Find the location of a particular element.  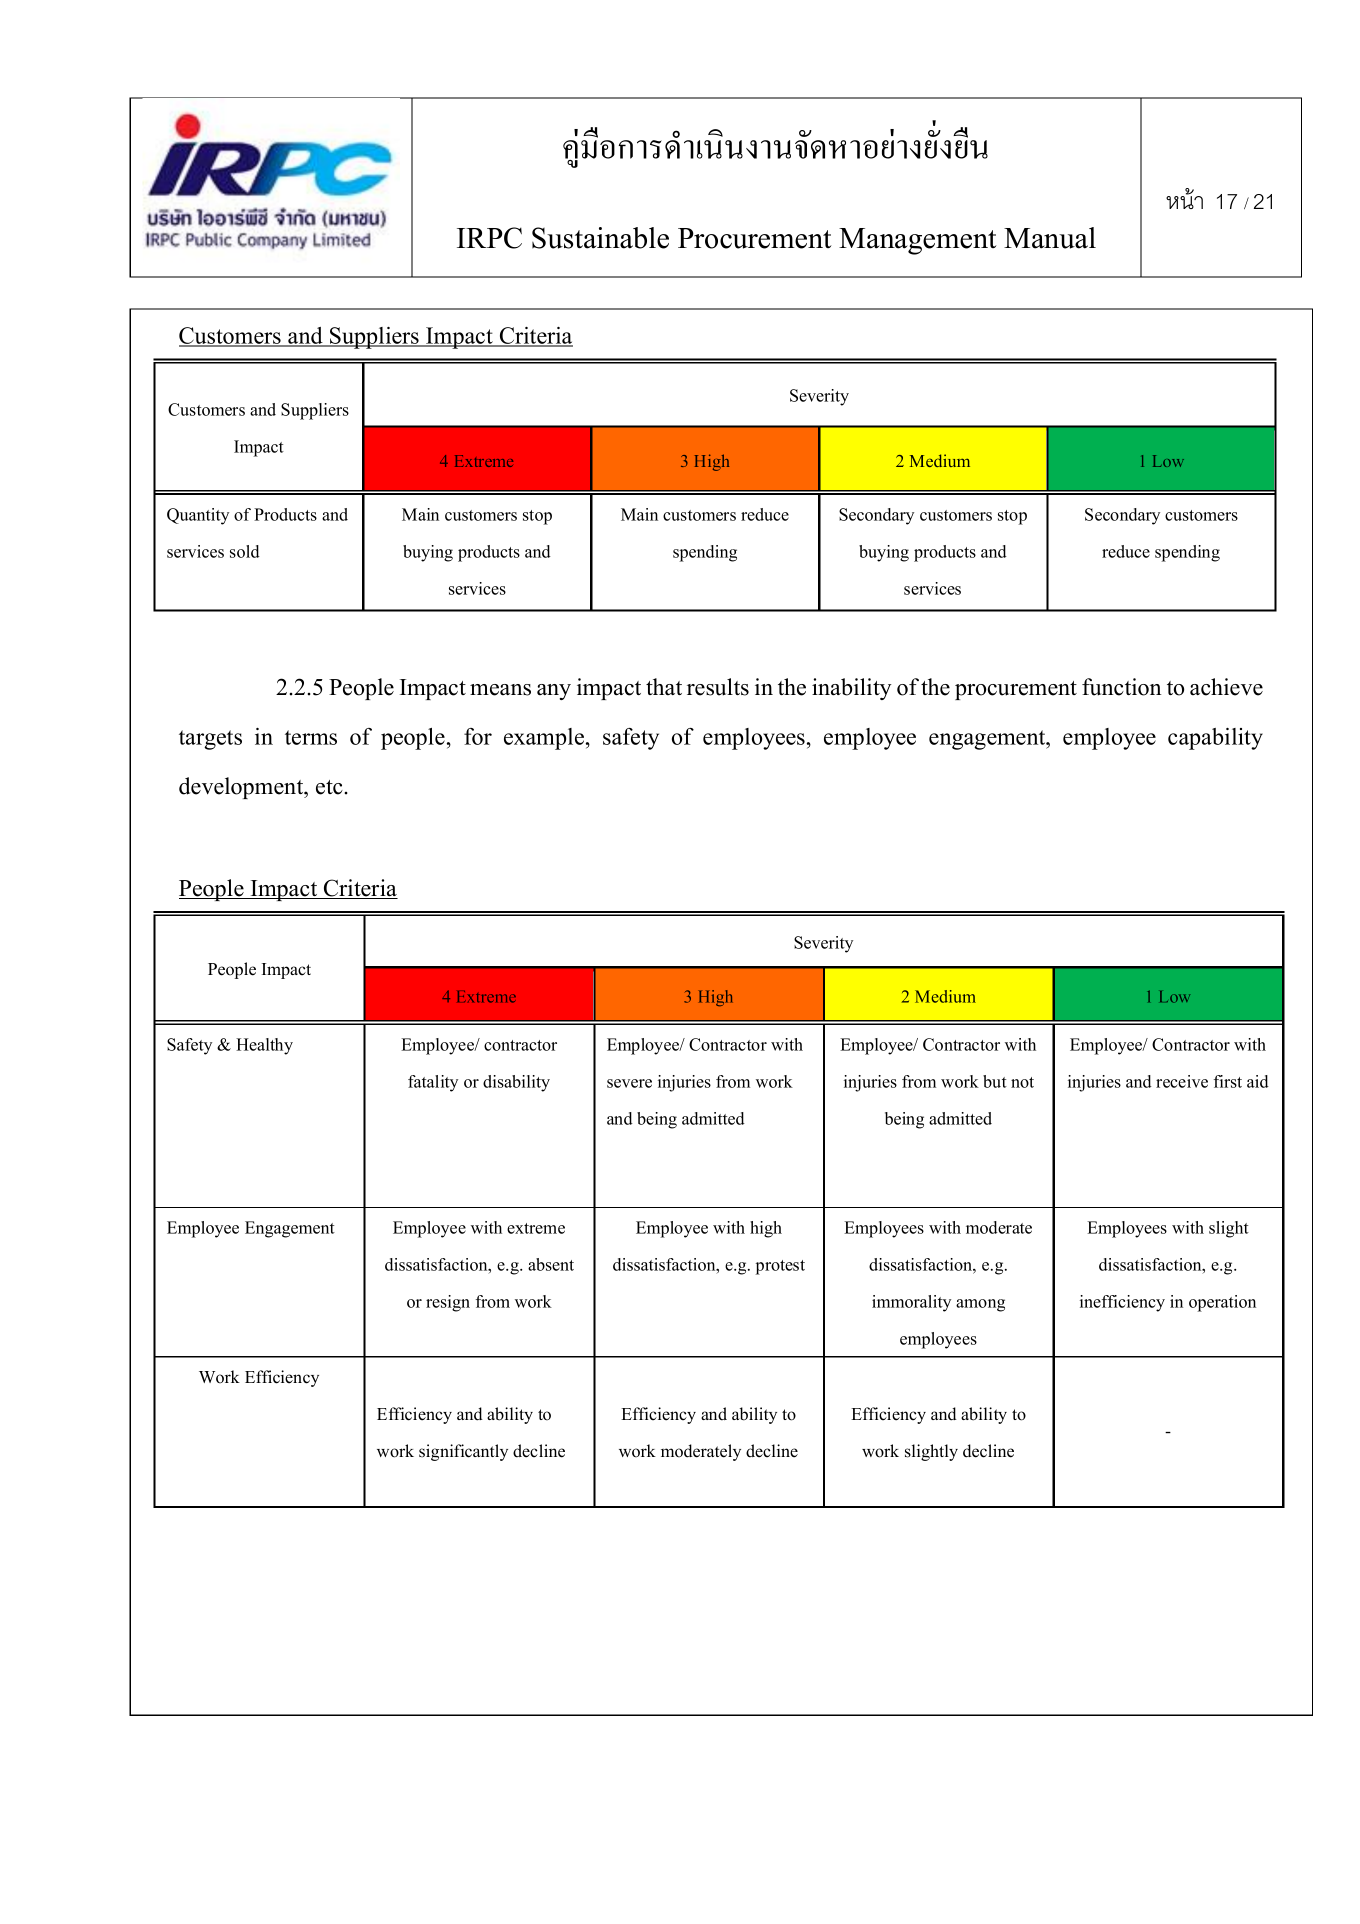

Management is located at coordinates (918, 241).
